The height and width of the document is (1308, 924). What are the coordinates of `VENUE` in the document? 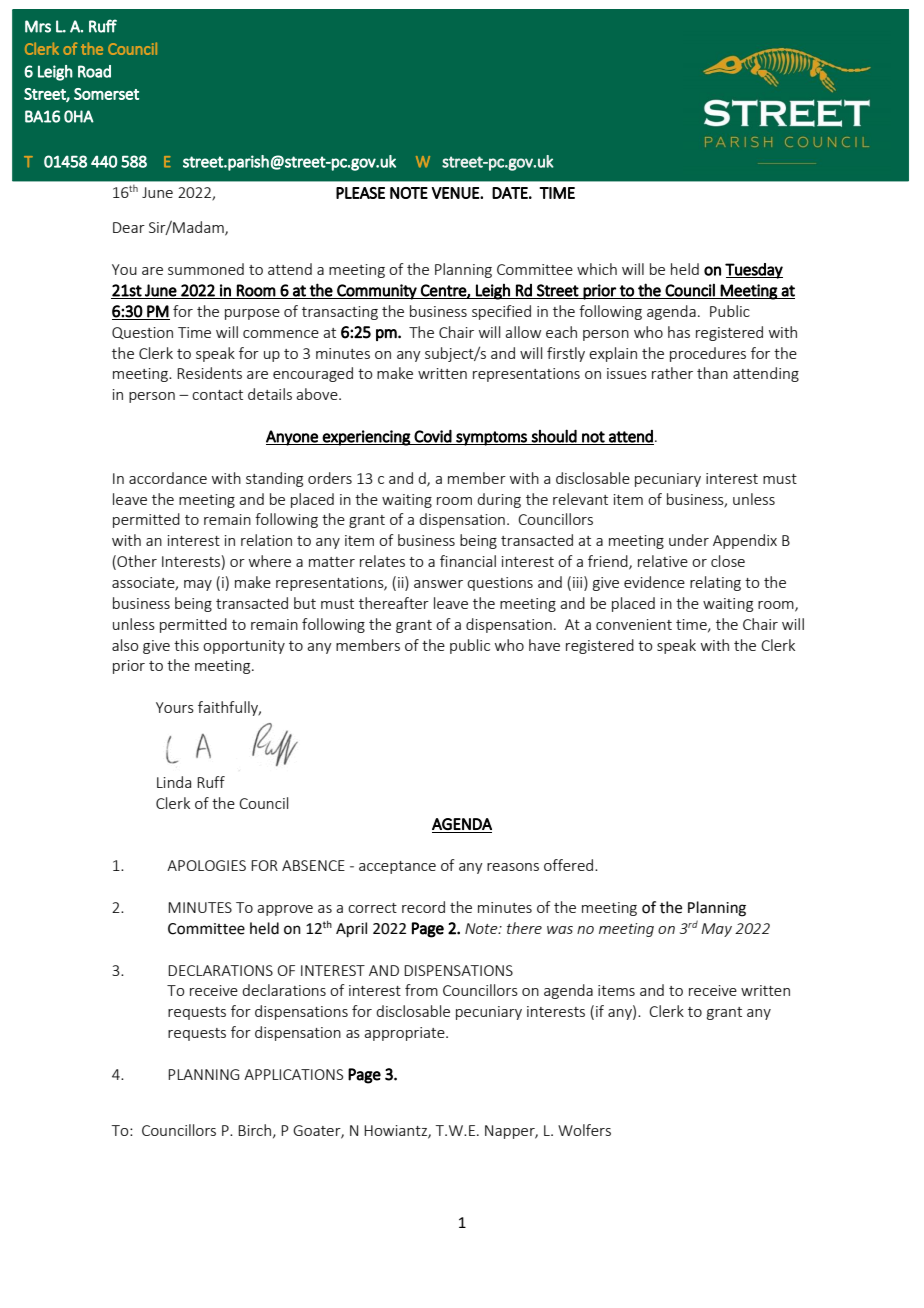 It's located at (456, 193).
